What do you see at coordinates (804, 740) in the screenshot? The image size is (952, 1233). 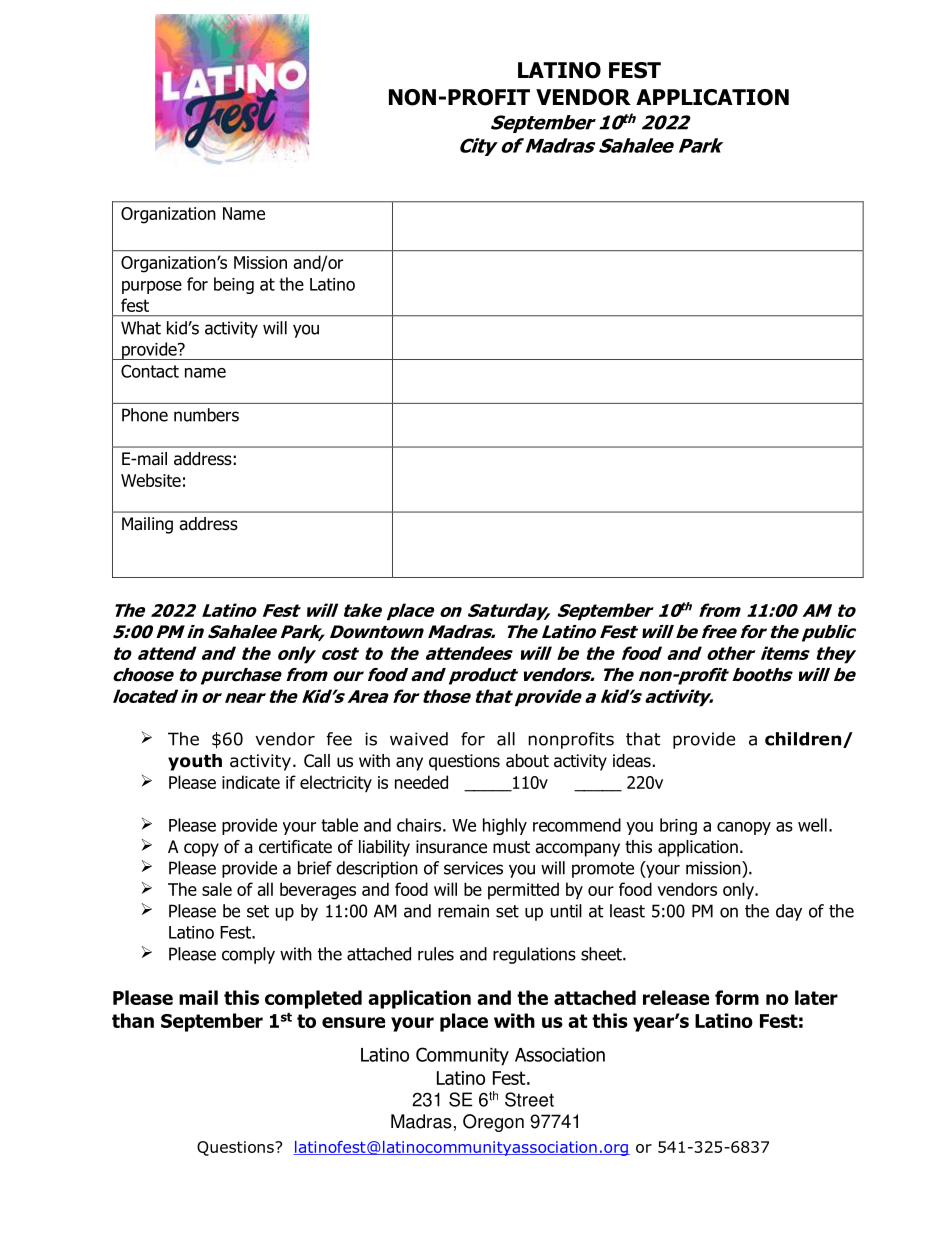 I see `children` at bounding box center [804, 740].
